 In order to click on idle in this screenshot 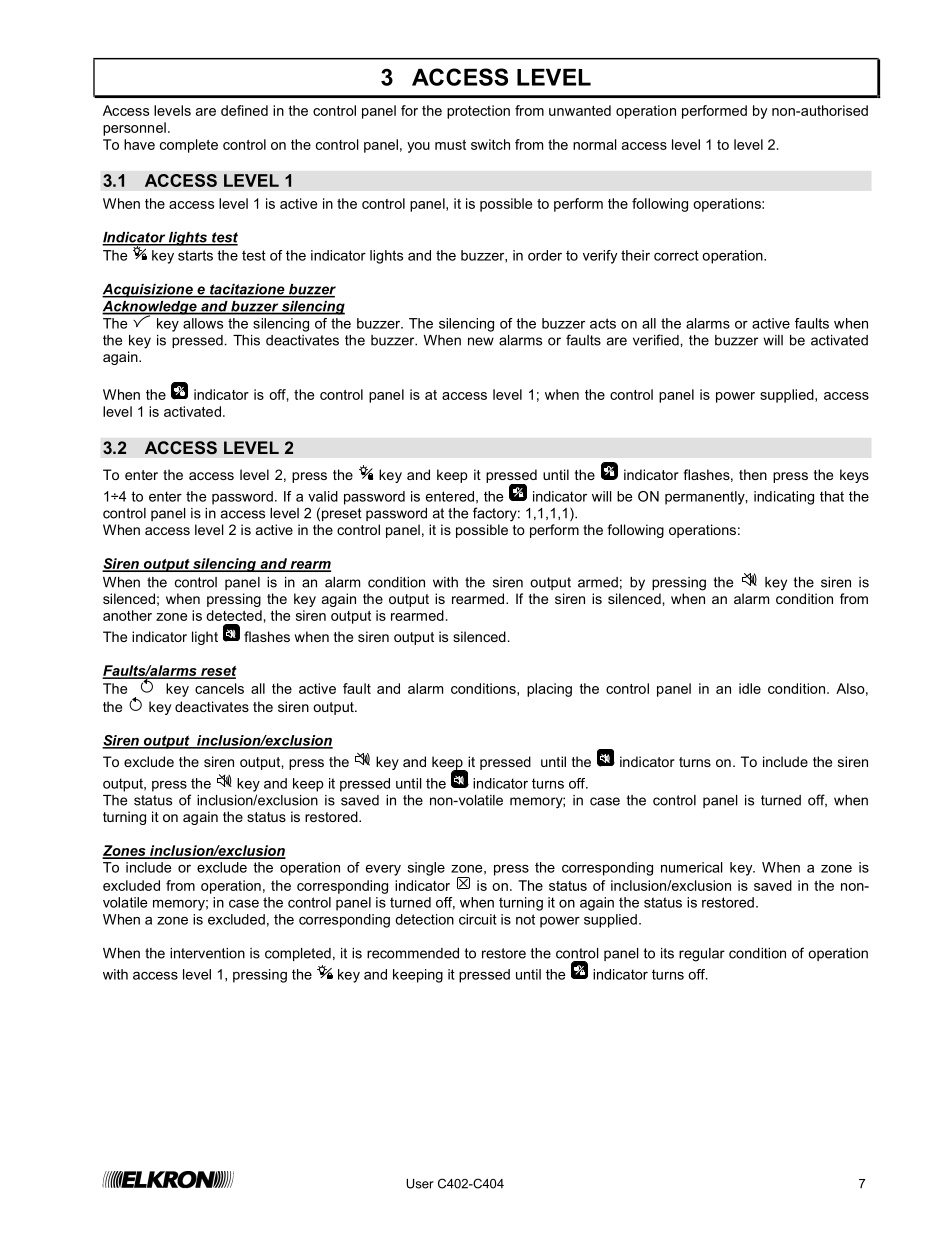, I will do `click(750, 688)`.
